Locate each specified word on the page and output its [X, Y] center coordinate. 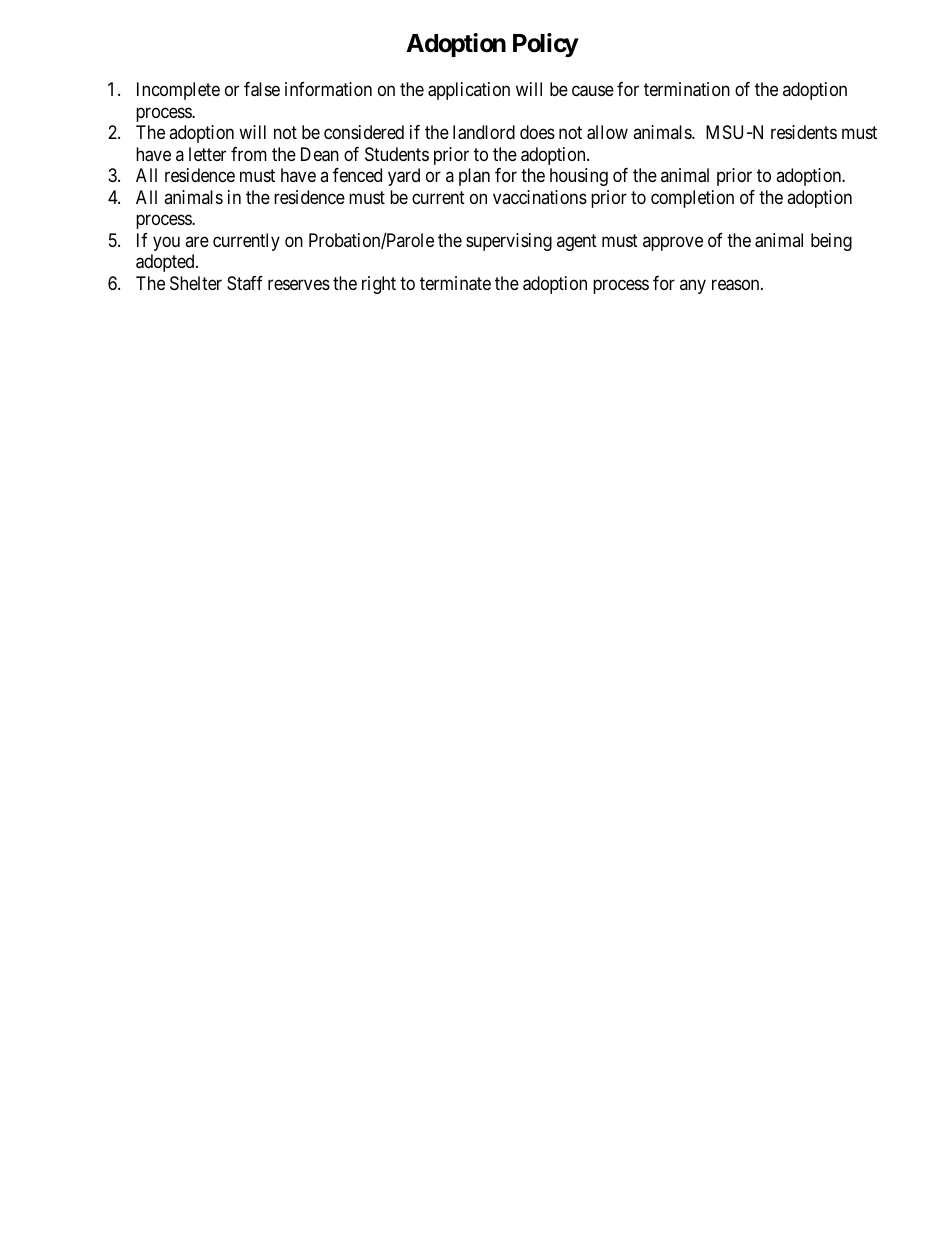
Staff [245, 283]
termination [687, 89]
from [249, 154]
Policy [546, 45]
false [262, 89]
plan [474, 177]
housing [579, 177]
